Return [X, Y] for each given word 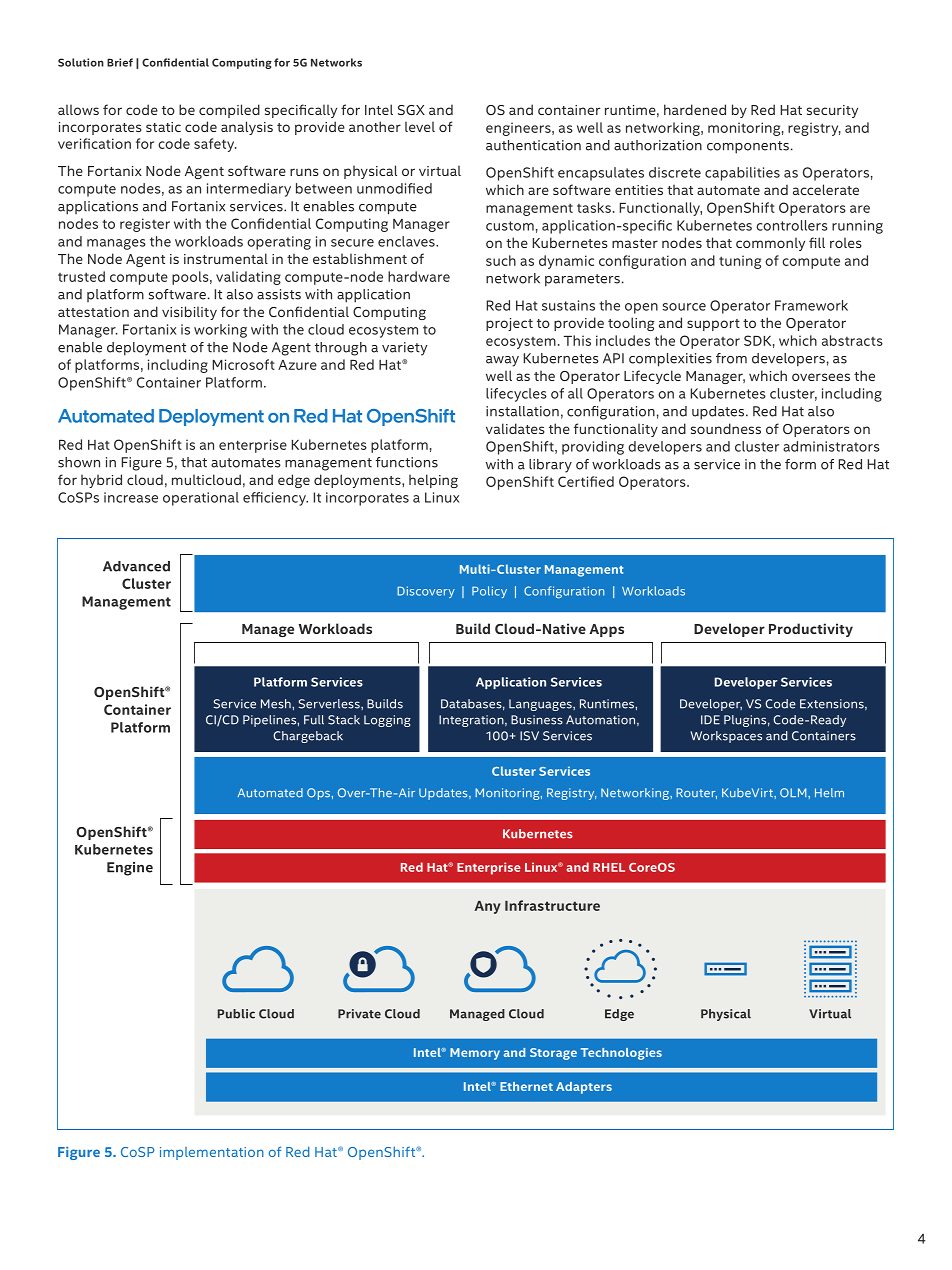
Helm [829, 793]
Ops [318, 794]
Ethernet [526, 1086]
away [502, 361]
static [163, 127]
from [731, 358]
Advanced [136, 566]
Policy [489, 592]
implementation [212, 1153]
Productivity [811, 630]
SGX [411, 110]
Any [488, 907]
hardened [695, 109]
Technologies [621, 1054]
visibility [189, 313]
